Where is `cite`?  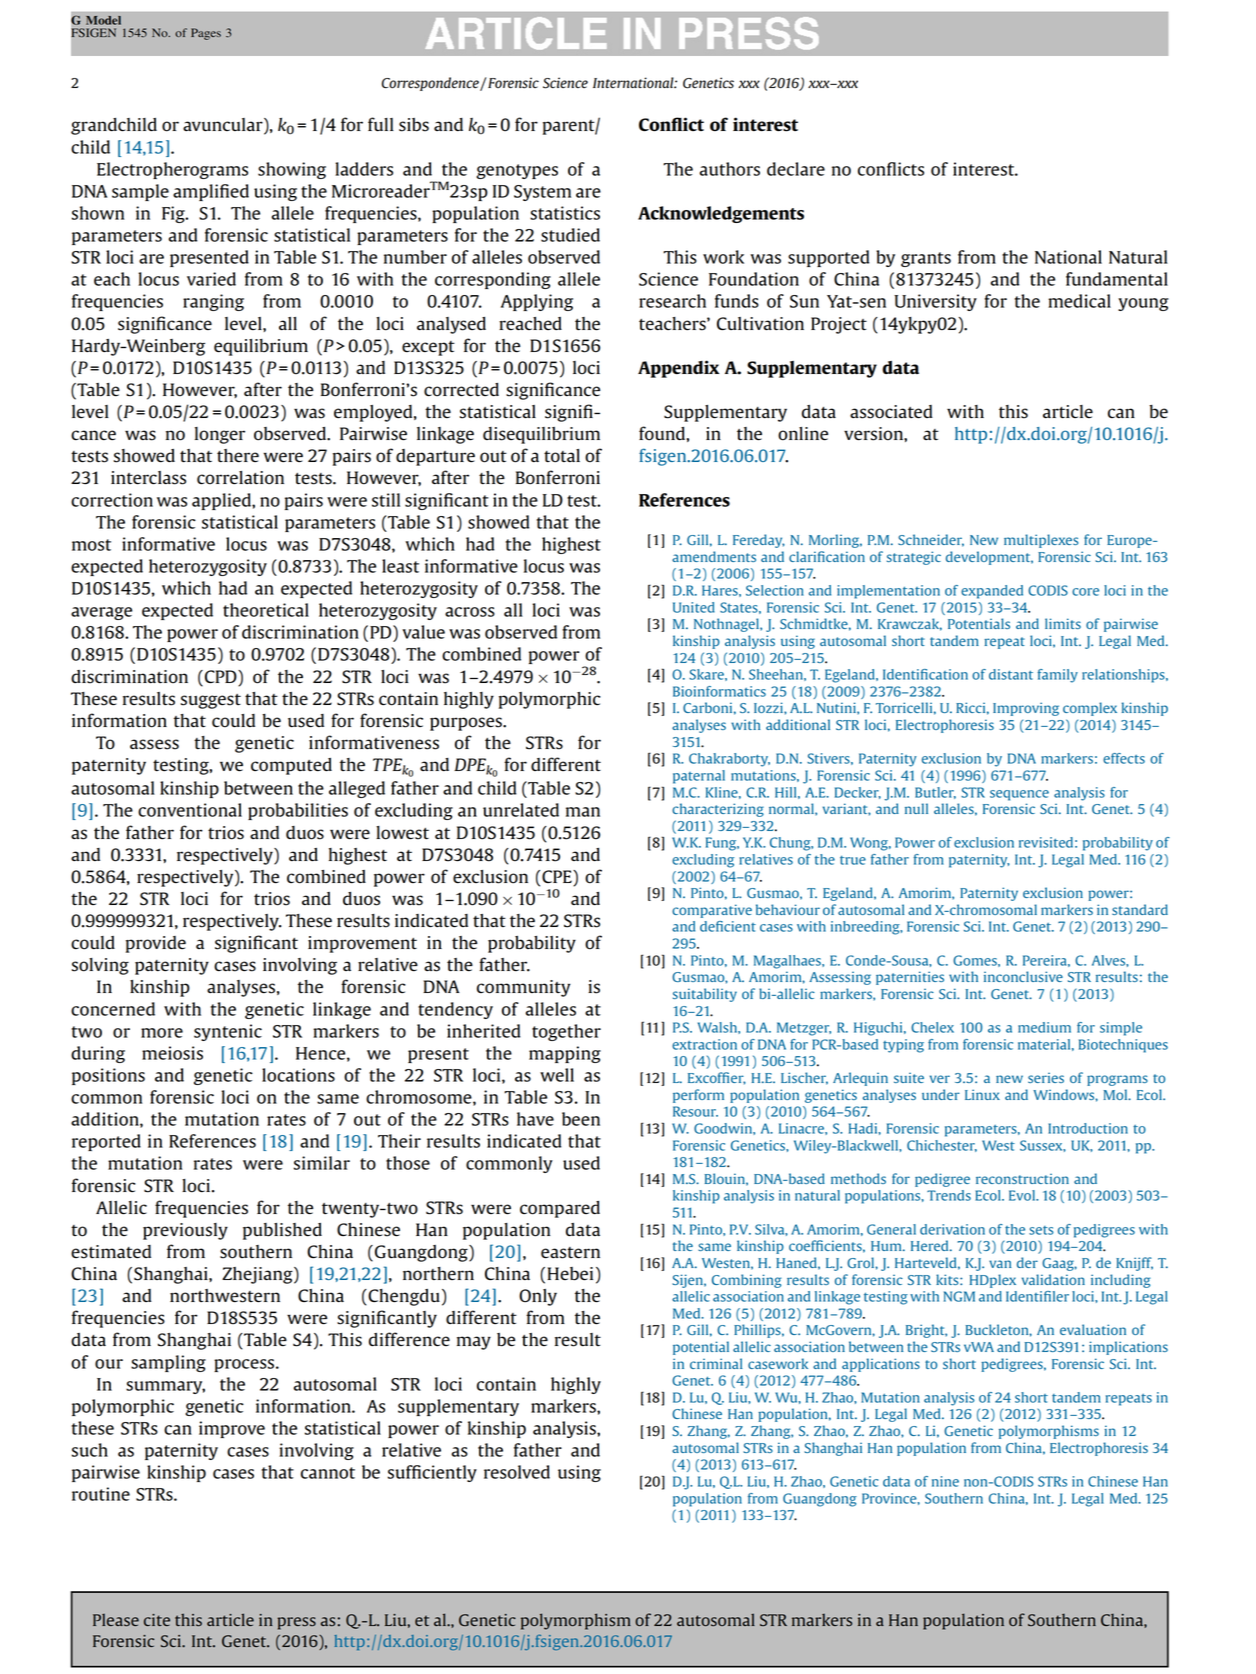
cite is located at coordinates (157, 1620).
